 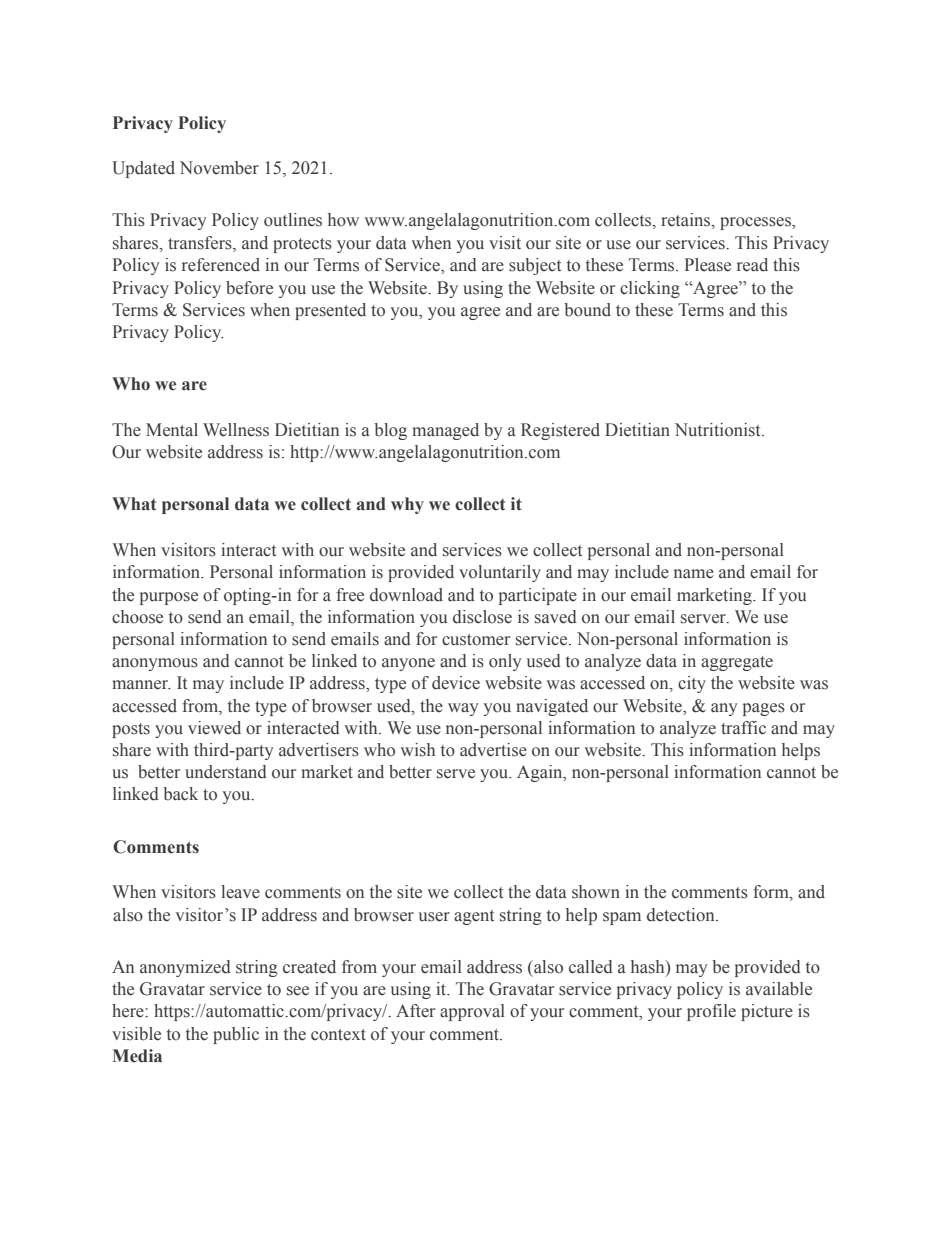 I want to click on November, so click(x=219, y=168).
